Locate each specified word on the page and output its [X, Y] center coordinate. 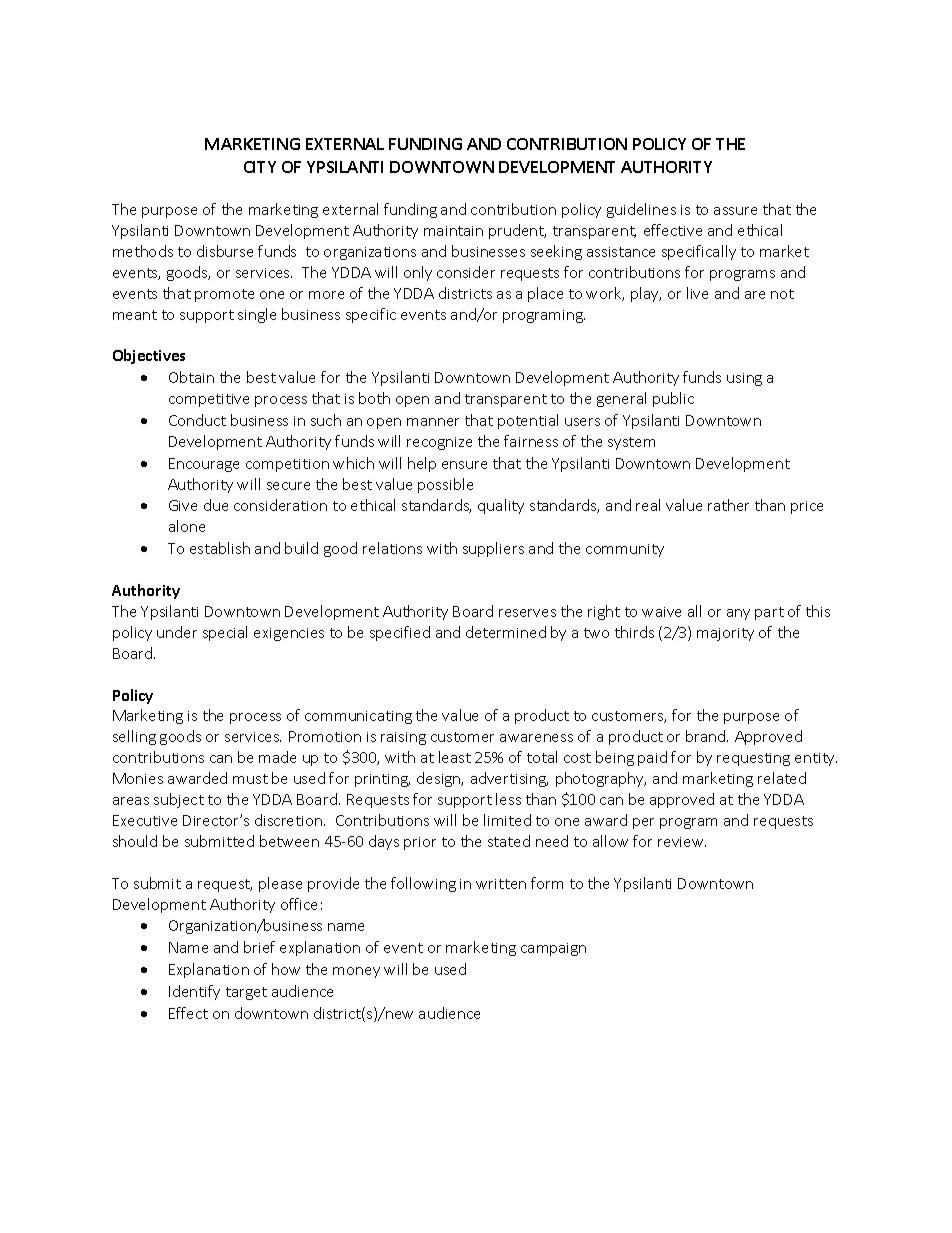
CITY [260, 167]
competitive [209, 400]
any [738, 614]
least [455, 757]
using [744, 379]
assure [735, 211]
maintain [453, 231]
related [782, 778]
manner [433, 422]
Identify [194, 992]
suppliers [493, 549]
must [250, 779]
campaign [553, 949]
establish [220, 548]
